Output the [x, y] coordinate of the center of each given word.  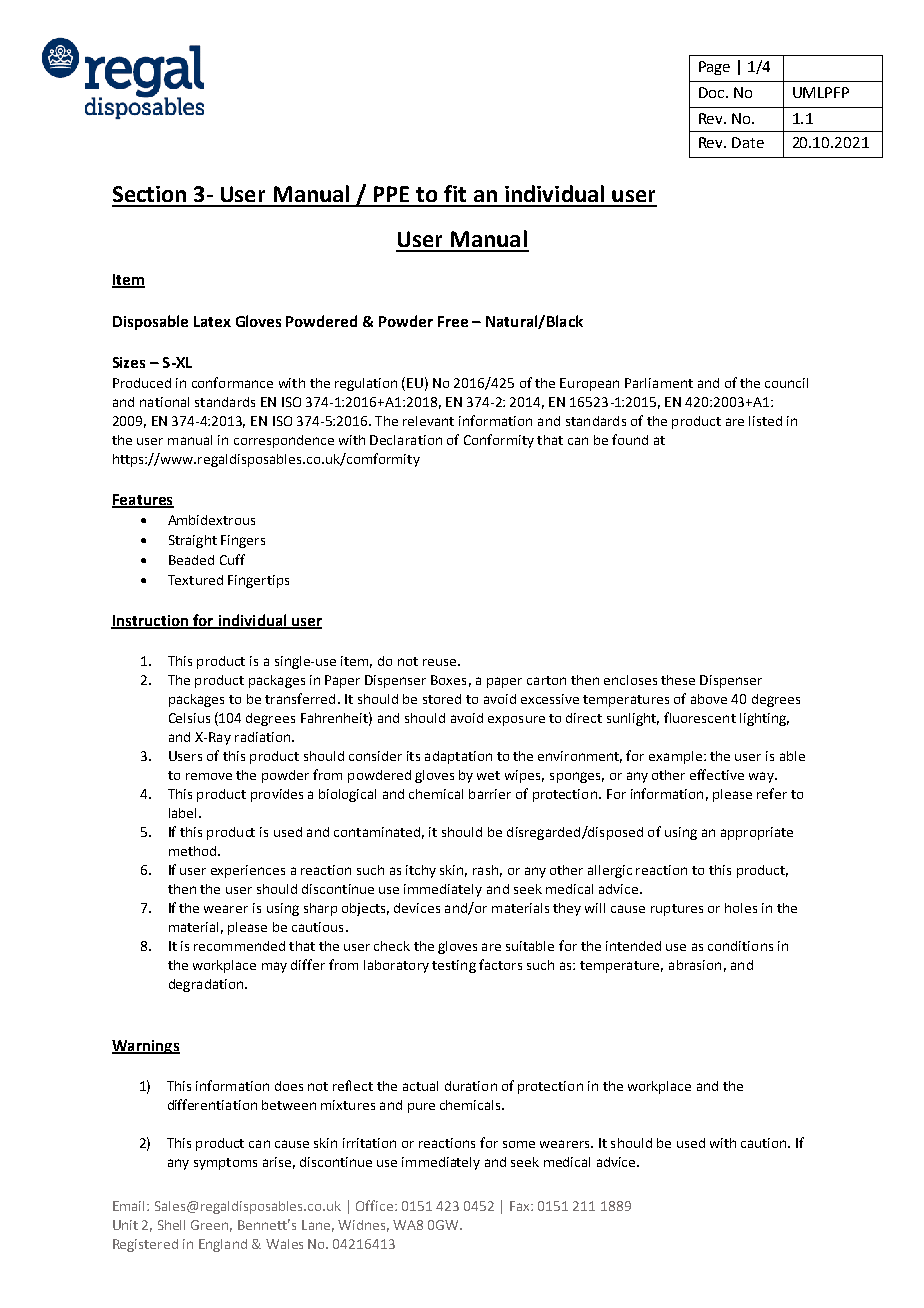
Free [453, 321]
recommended [239, 946]
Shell [171, 1225]
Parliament [659, 383]
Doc [713, 92]
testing [454, 966]
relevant [428, 421]
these [678, 680]
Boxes [448, 680]
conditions [740, 946]
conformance [232, 382]
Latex [212, 321]
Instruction [151, 622]
